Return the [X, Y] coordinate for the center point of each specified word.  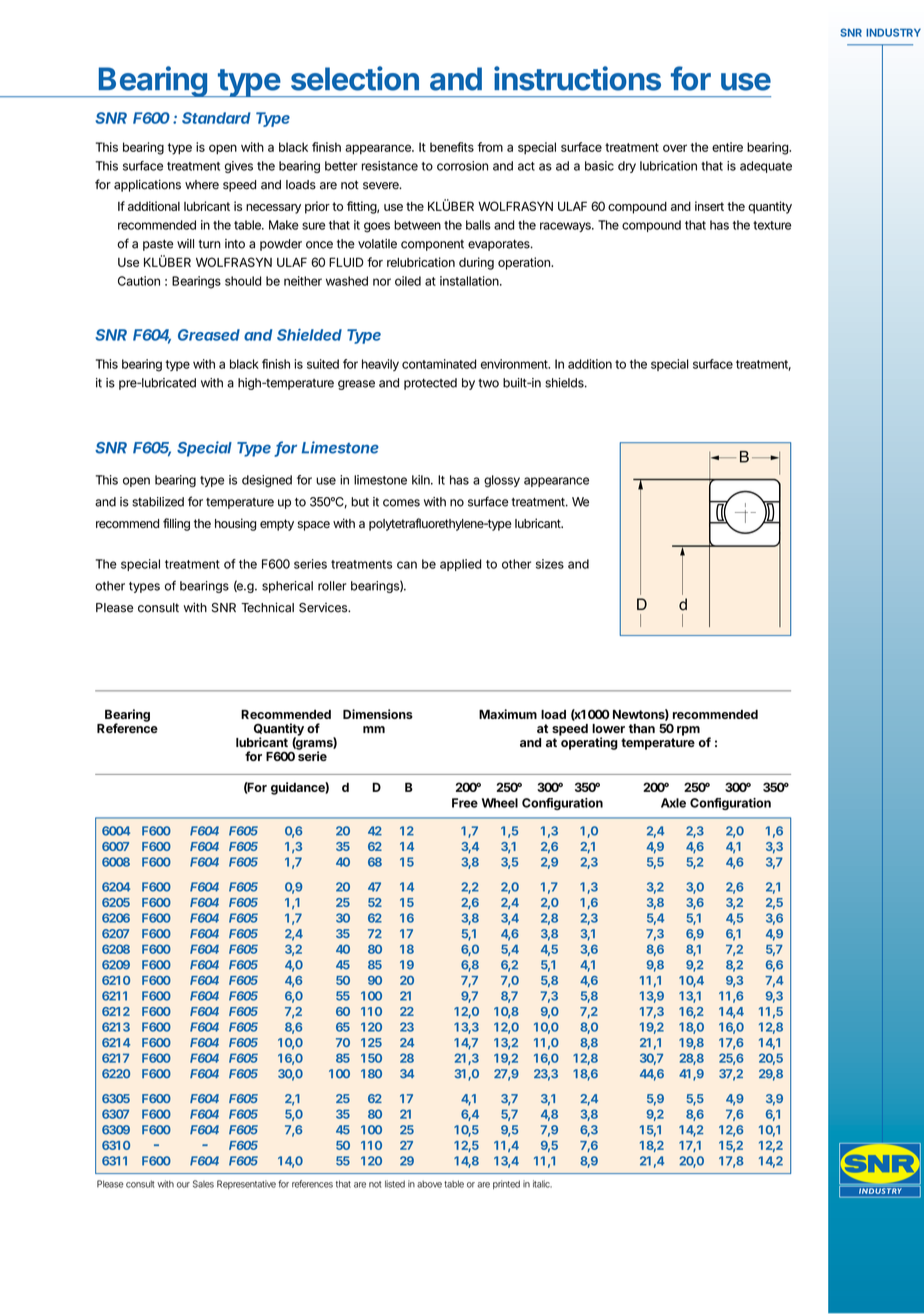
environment [515, 364]
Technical [267, 607]
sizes [550, 564]
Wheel [500, 803]
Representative [246, 1184]
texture [772, 225]
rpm [688, 731]
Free [465, 803]
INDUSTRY [893, 32]
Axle [673, 803]
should [243, 281]
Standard [216, 118]
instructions [577, 78]
